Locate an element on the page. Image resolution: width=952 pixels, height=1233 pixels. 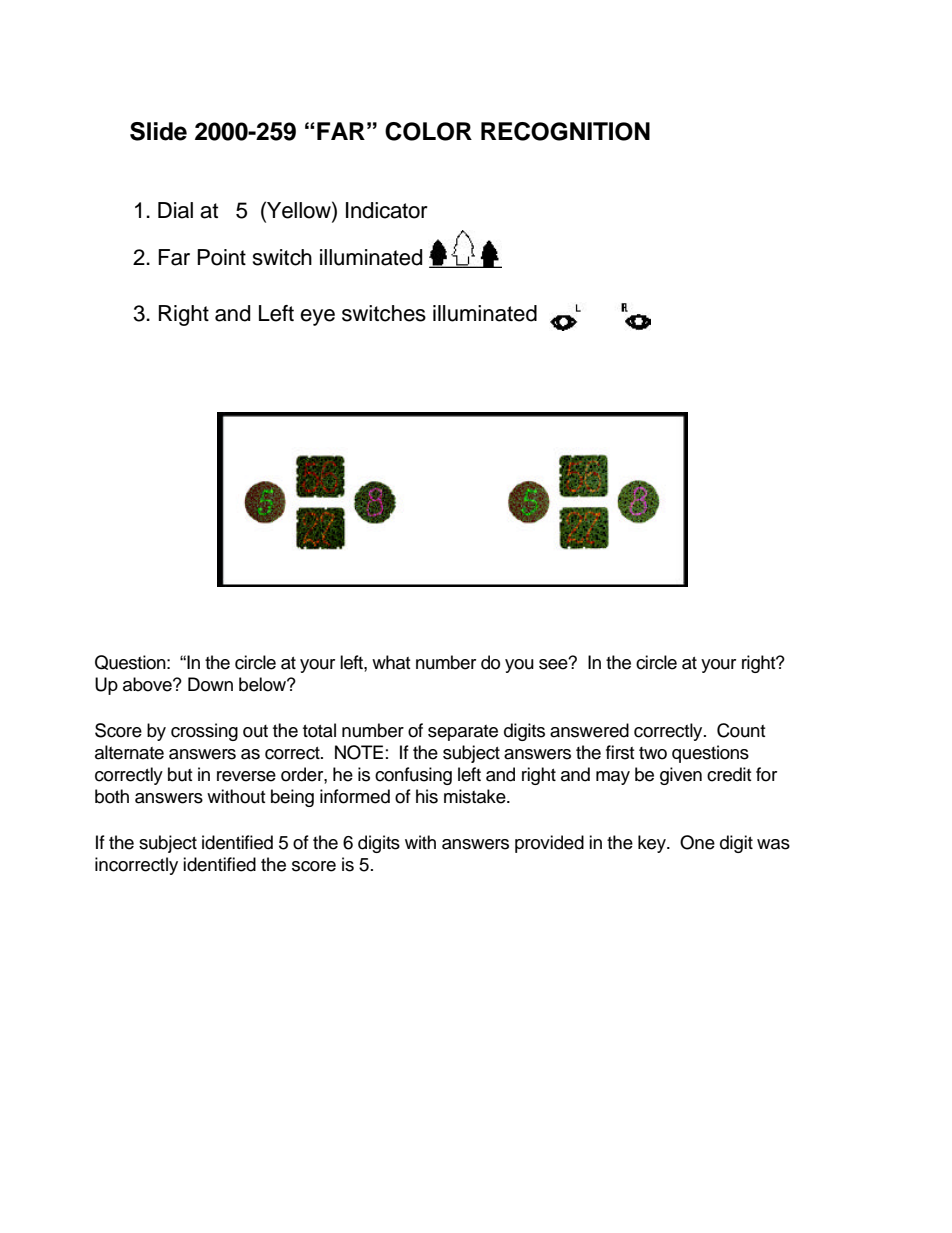
RECOGNITION is located at coordinates (565, 131).
